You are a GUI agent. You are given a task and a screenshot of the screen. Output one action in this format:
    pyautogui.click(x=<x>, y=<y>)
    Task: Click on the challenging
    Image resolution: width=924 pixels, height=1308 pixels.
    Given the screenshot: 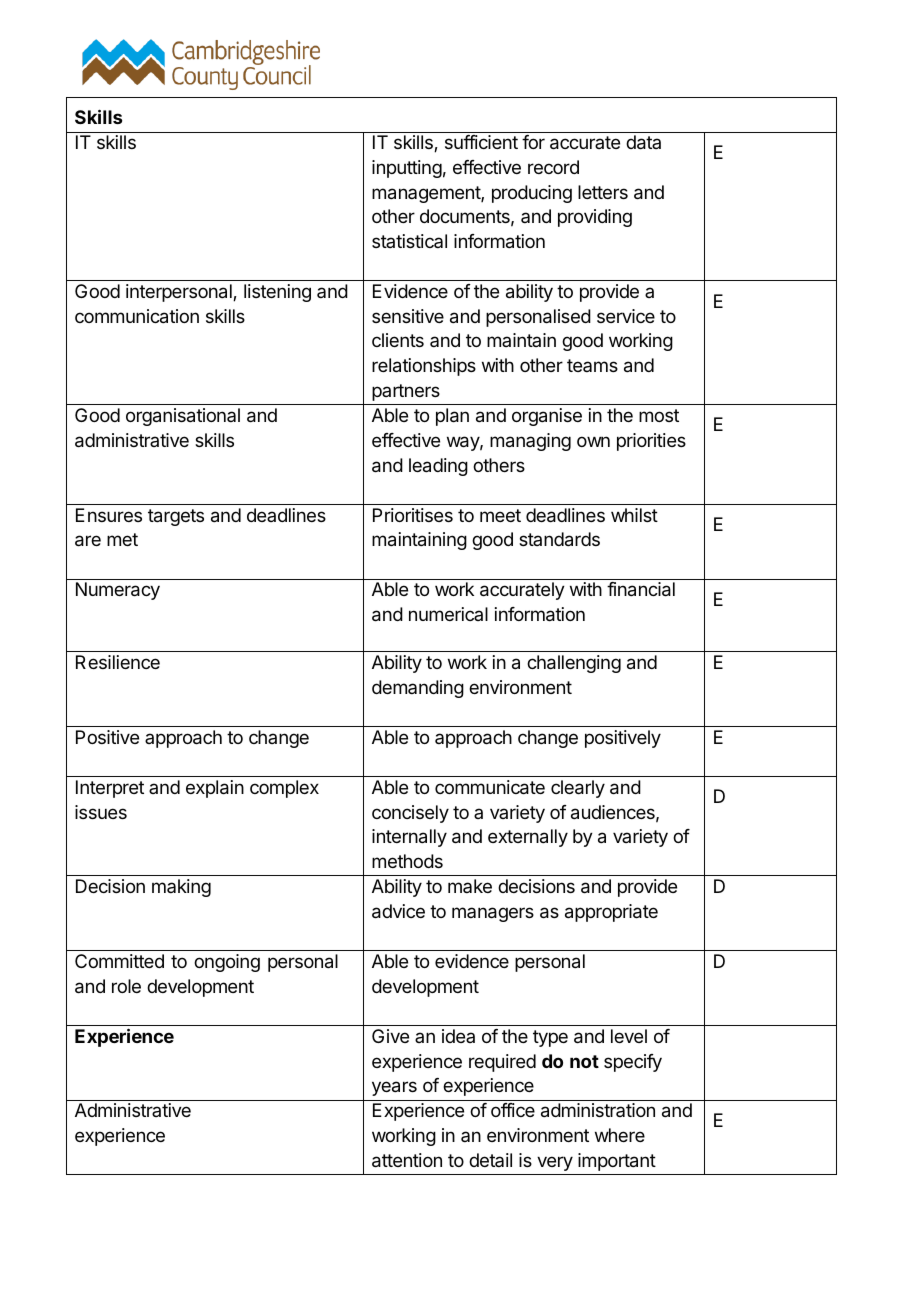 What is the action you would take?
    pyautogui.click(x=574, y=664)
